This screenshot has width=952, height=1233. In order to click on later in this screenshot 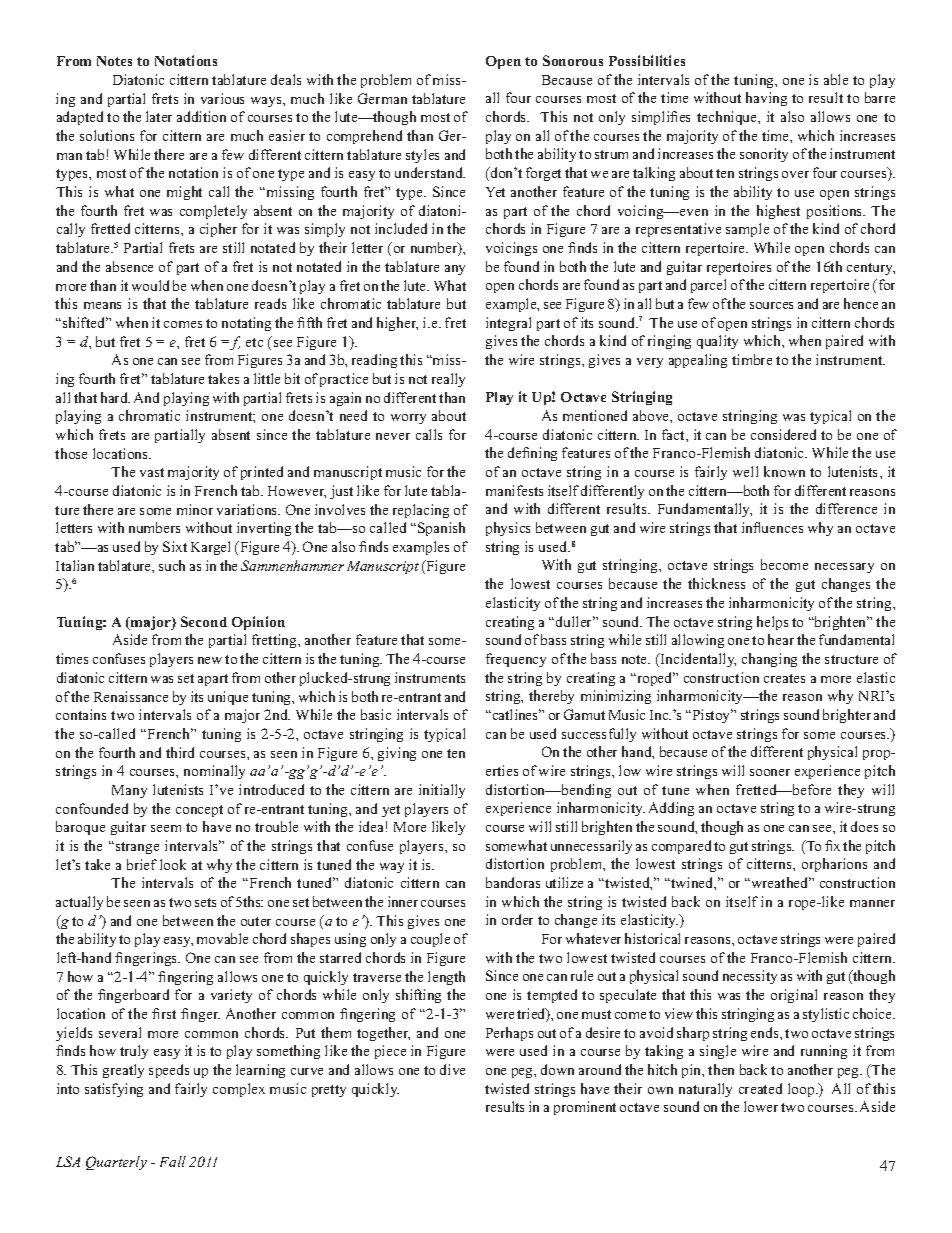, I will do `click(159, 116)`.
